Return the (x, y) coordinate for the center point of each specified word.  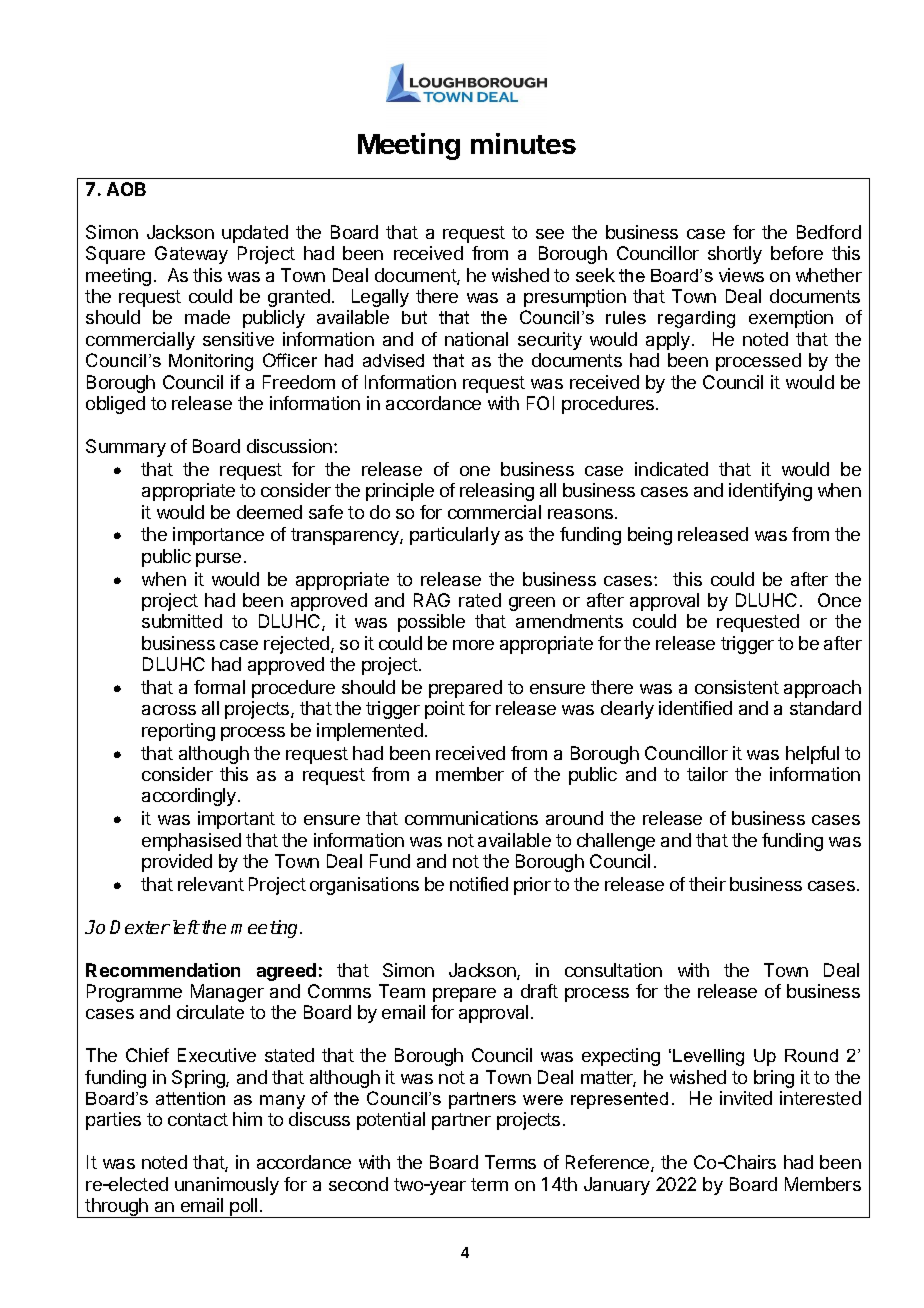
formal (219, 687)
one (475, 471)
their (707, 884)
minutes (523, 143)
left (186, 927)
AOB (126, 189)
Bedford (829, 232)
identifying (770, 492)
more (473, 645)
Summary (126, 448)
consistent (737, 687)
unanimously (227, 1186)
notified (479, 884)
